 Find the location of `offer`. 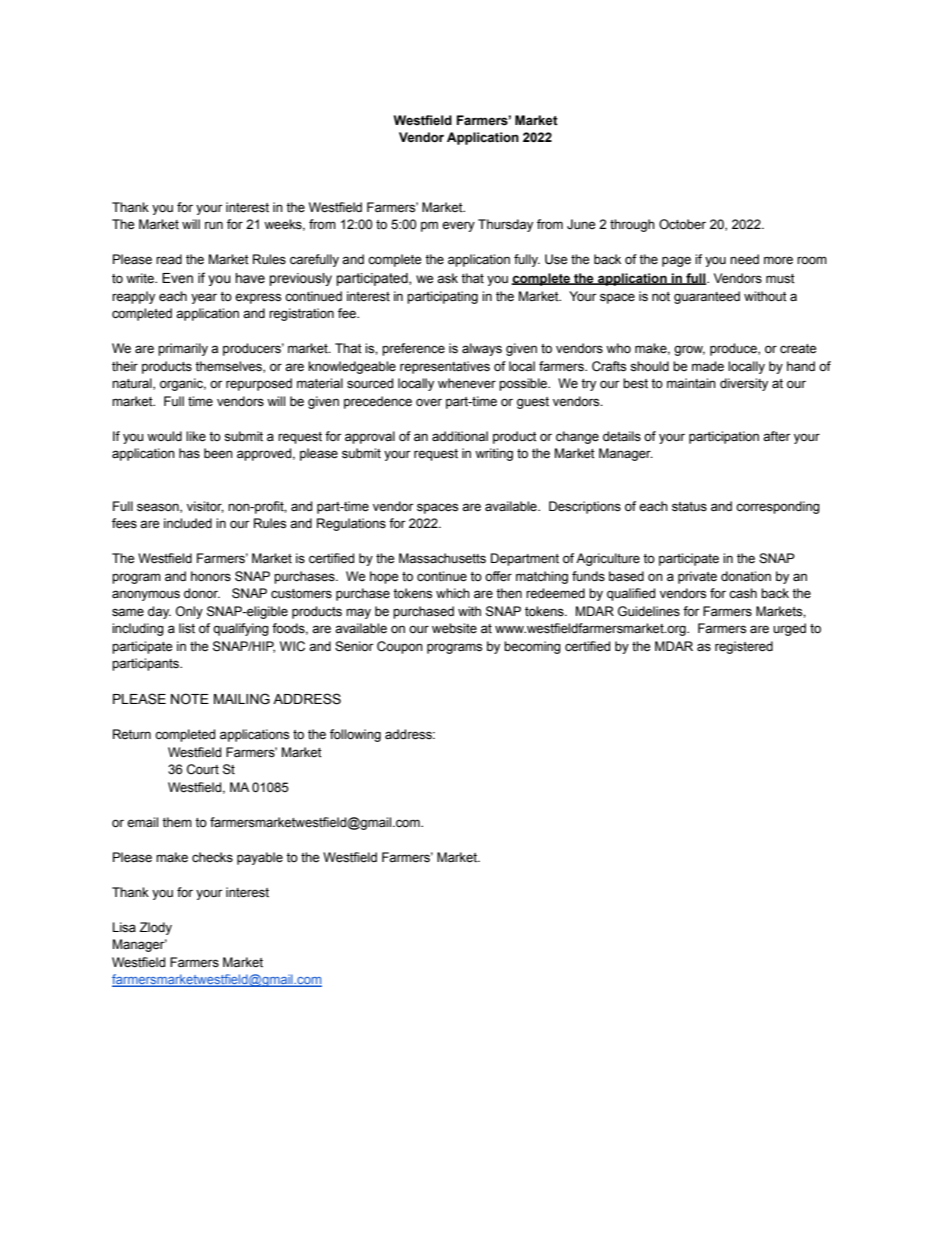

offer is located at coordinates (498, 576).
